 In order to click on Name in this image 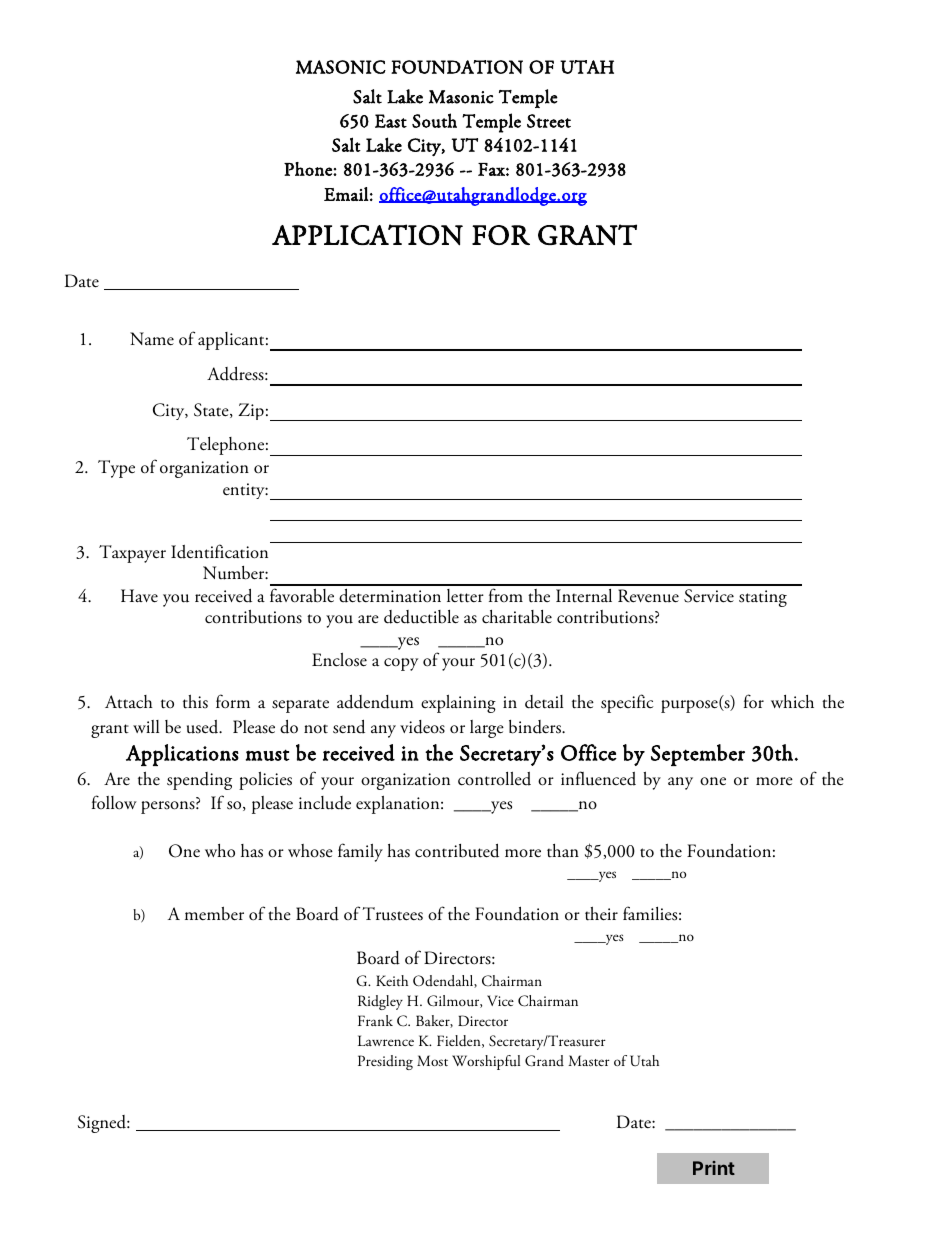, I will do `click(152, 339)`.
